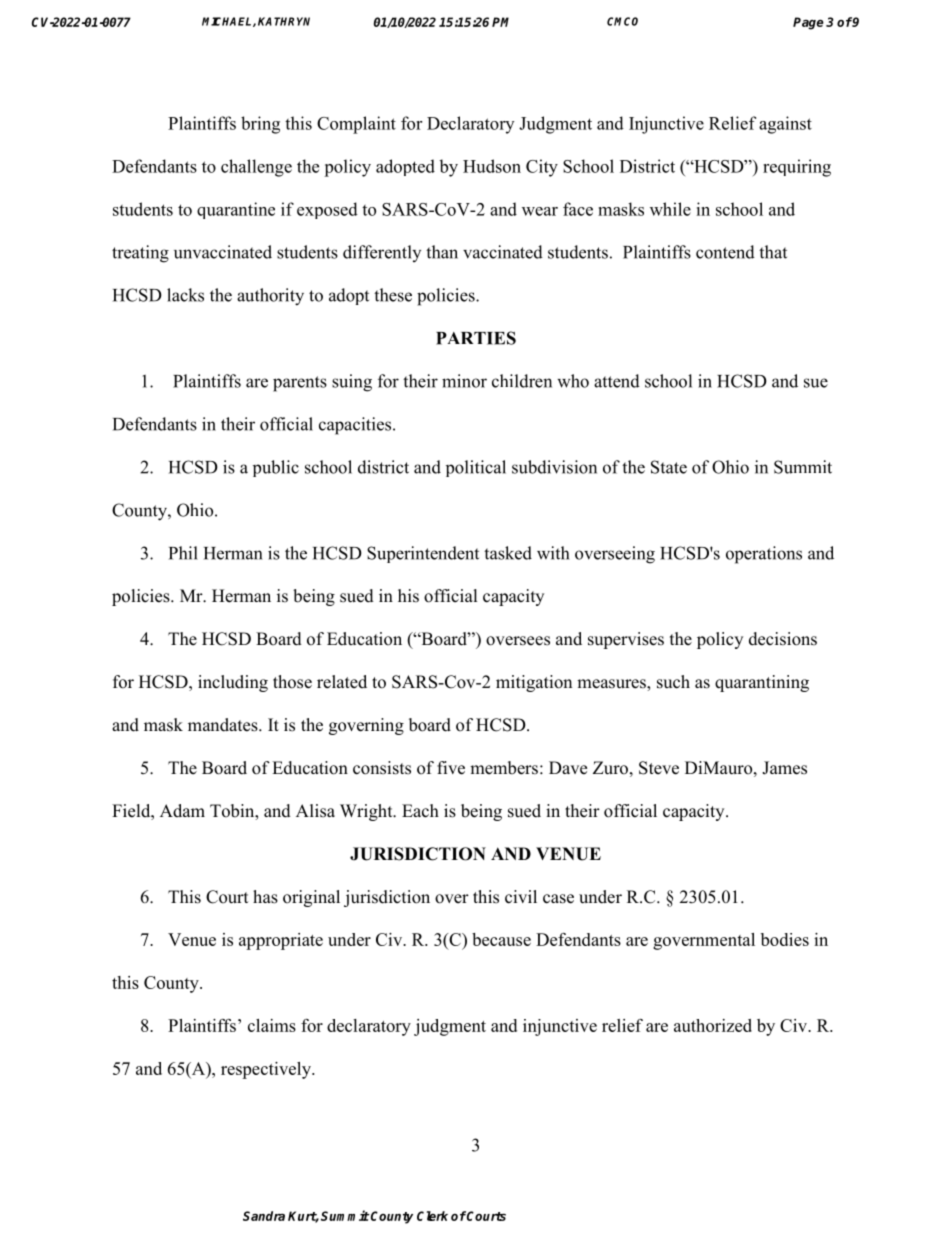 The image size is (952, 1233). Describe the element at coordinates (808, 23) in the image. I see `Page` at that location.
